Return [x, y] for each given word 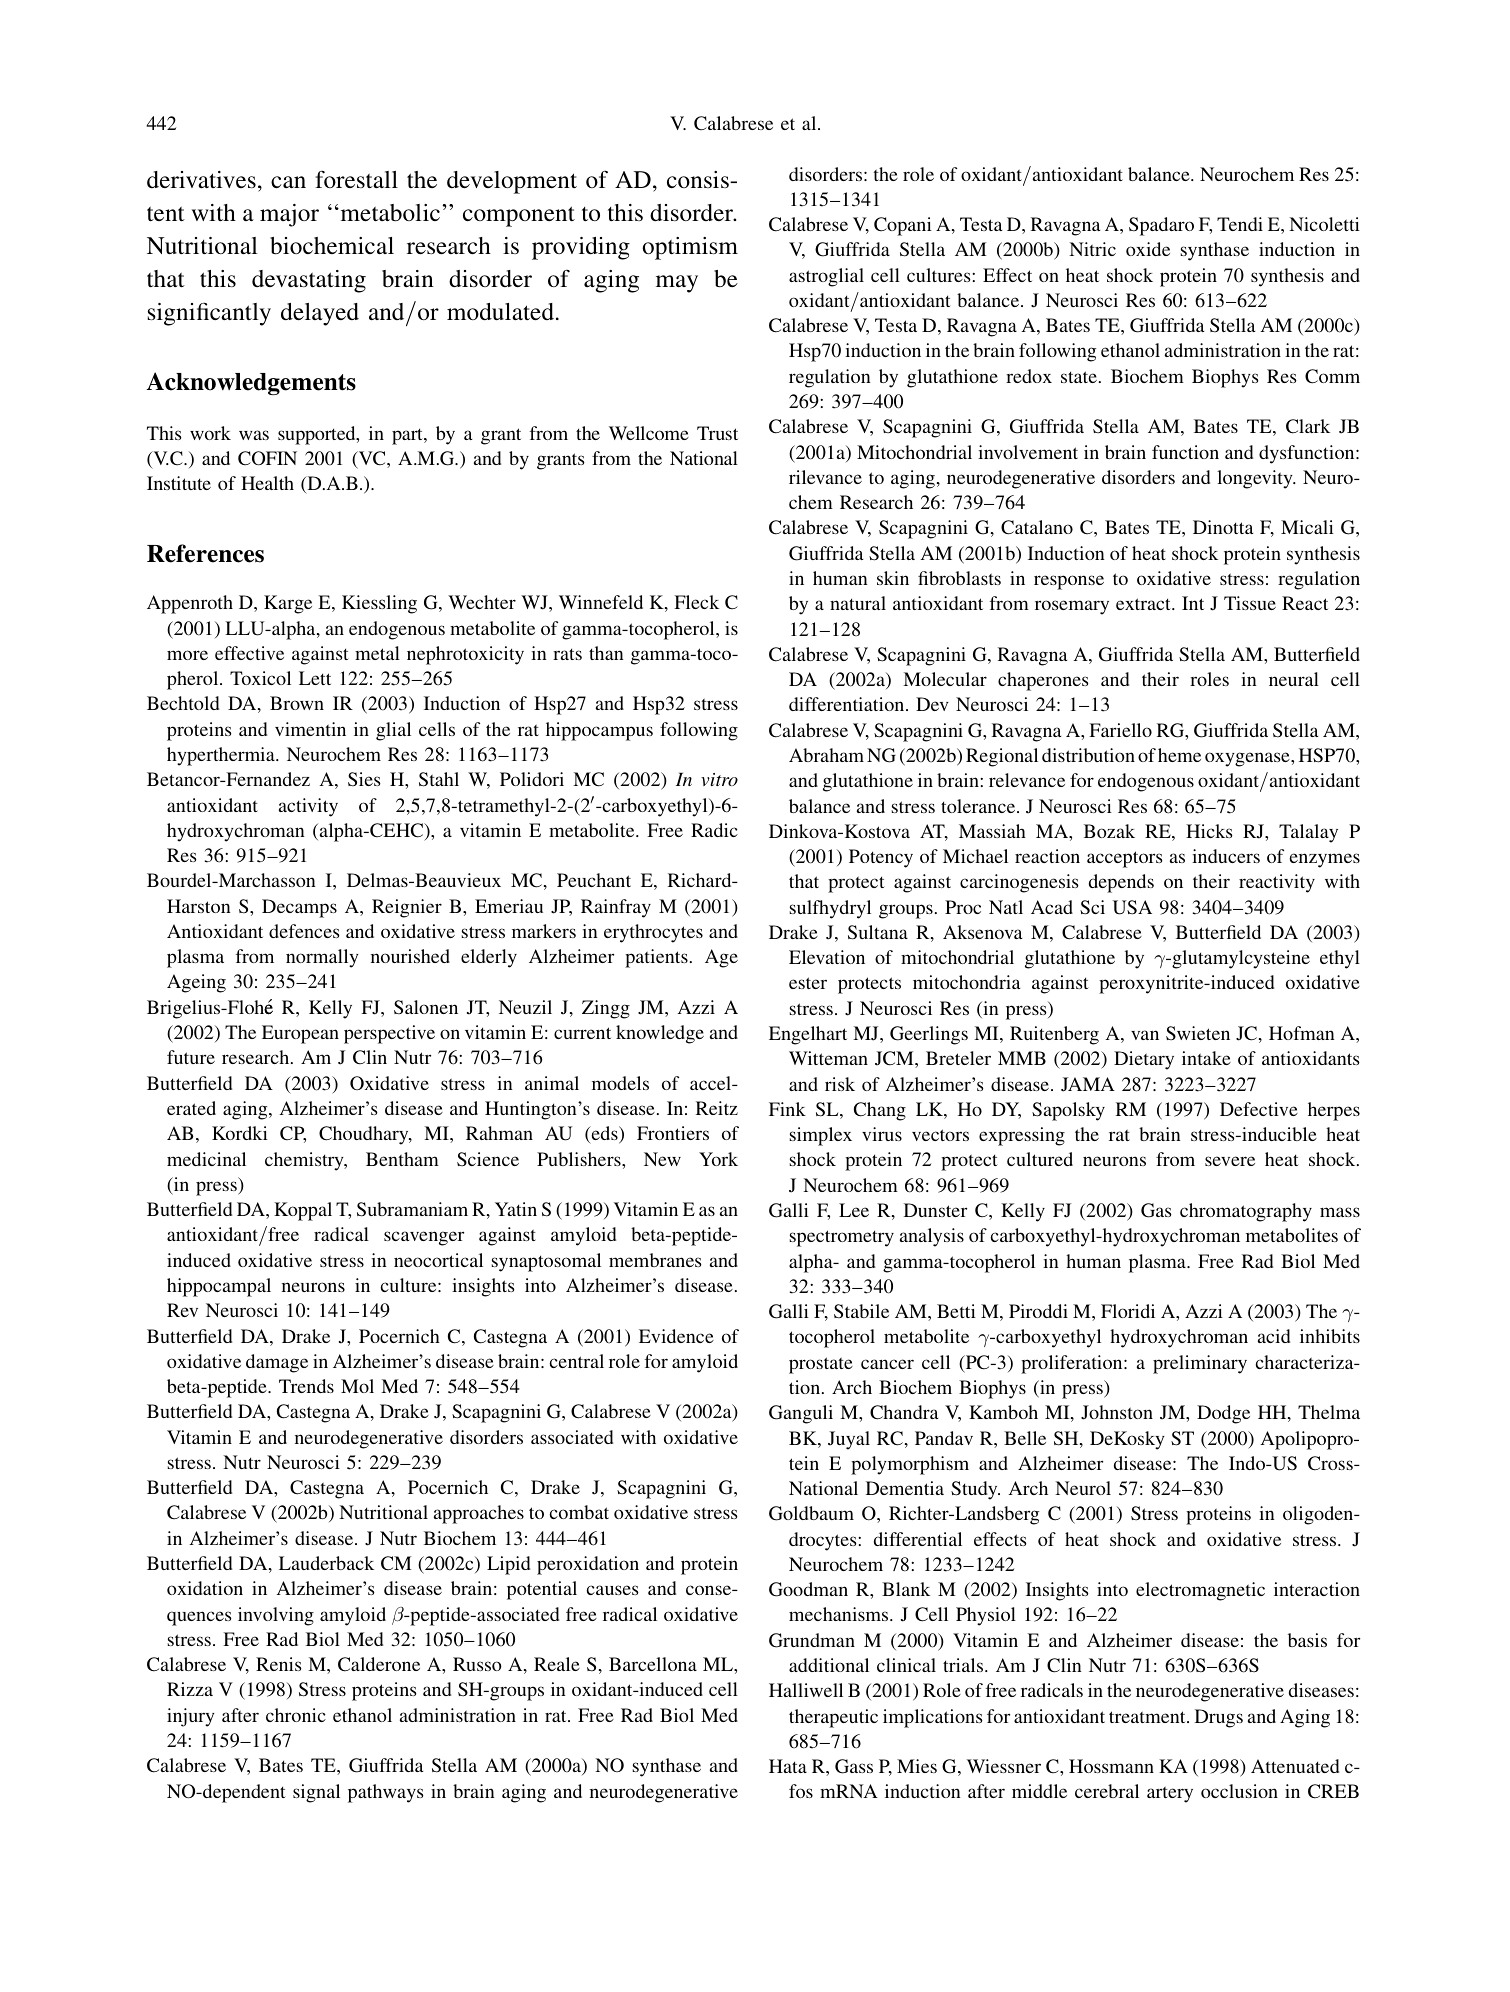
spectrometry [842, 1238]
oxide [1148, 249]
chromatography [1246, 1212]
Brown [297, 703]
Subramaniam [412, 1209]
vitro [719, 779]
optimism [690, 248]
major [289, 215]
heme [1179, 755]
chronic [296, 1715]
